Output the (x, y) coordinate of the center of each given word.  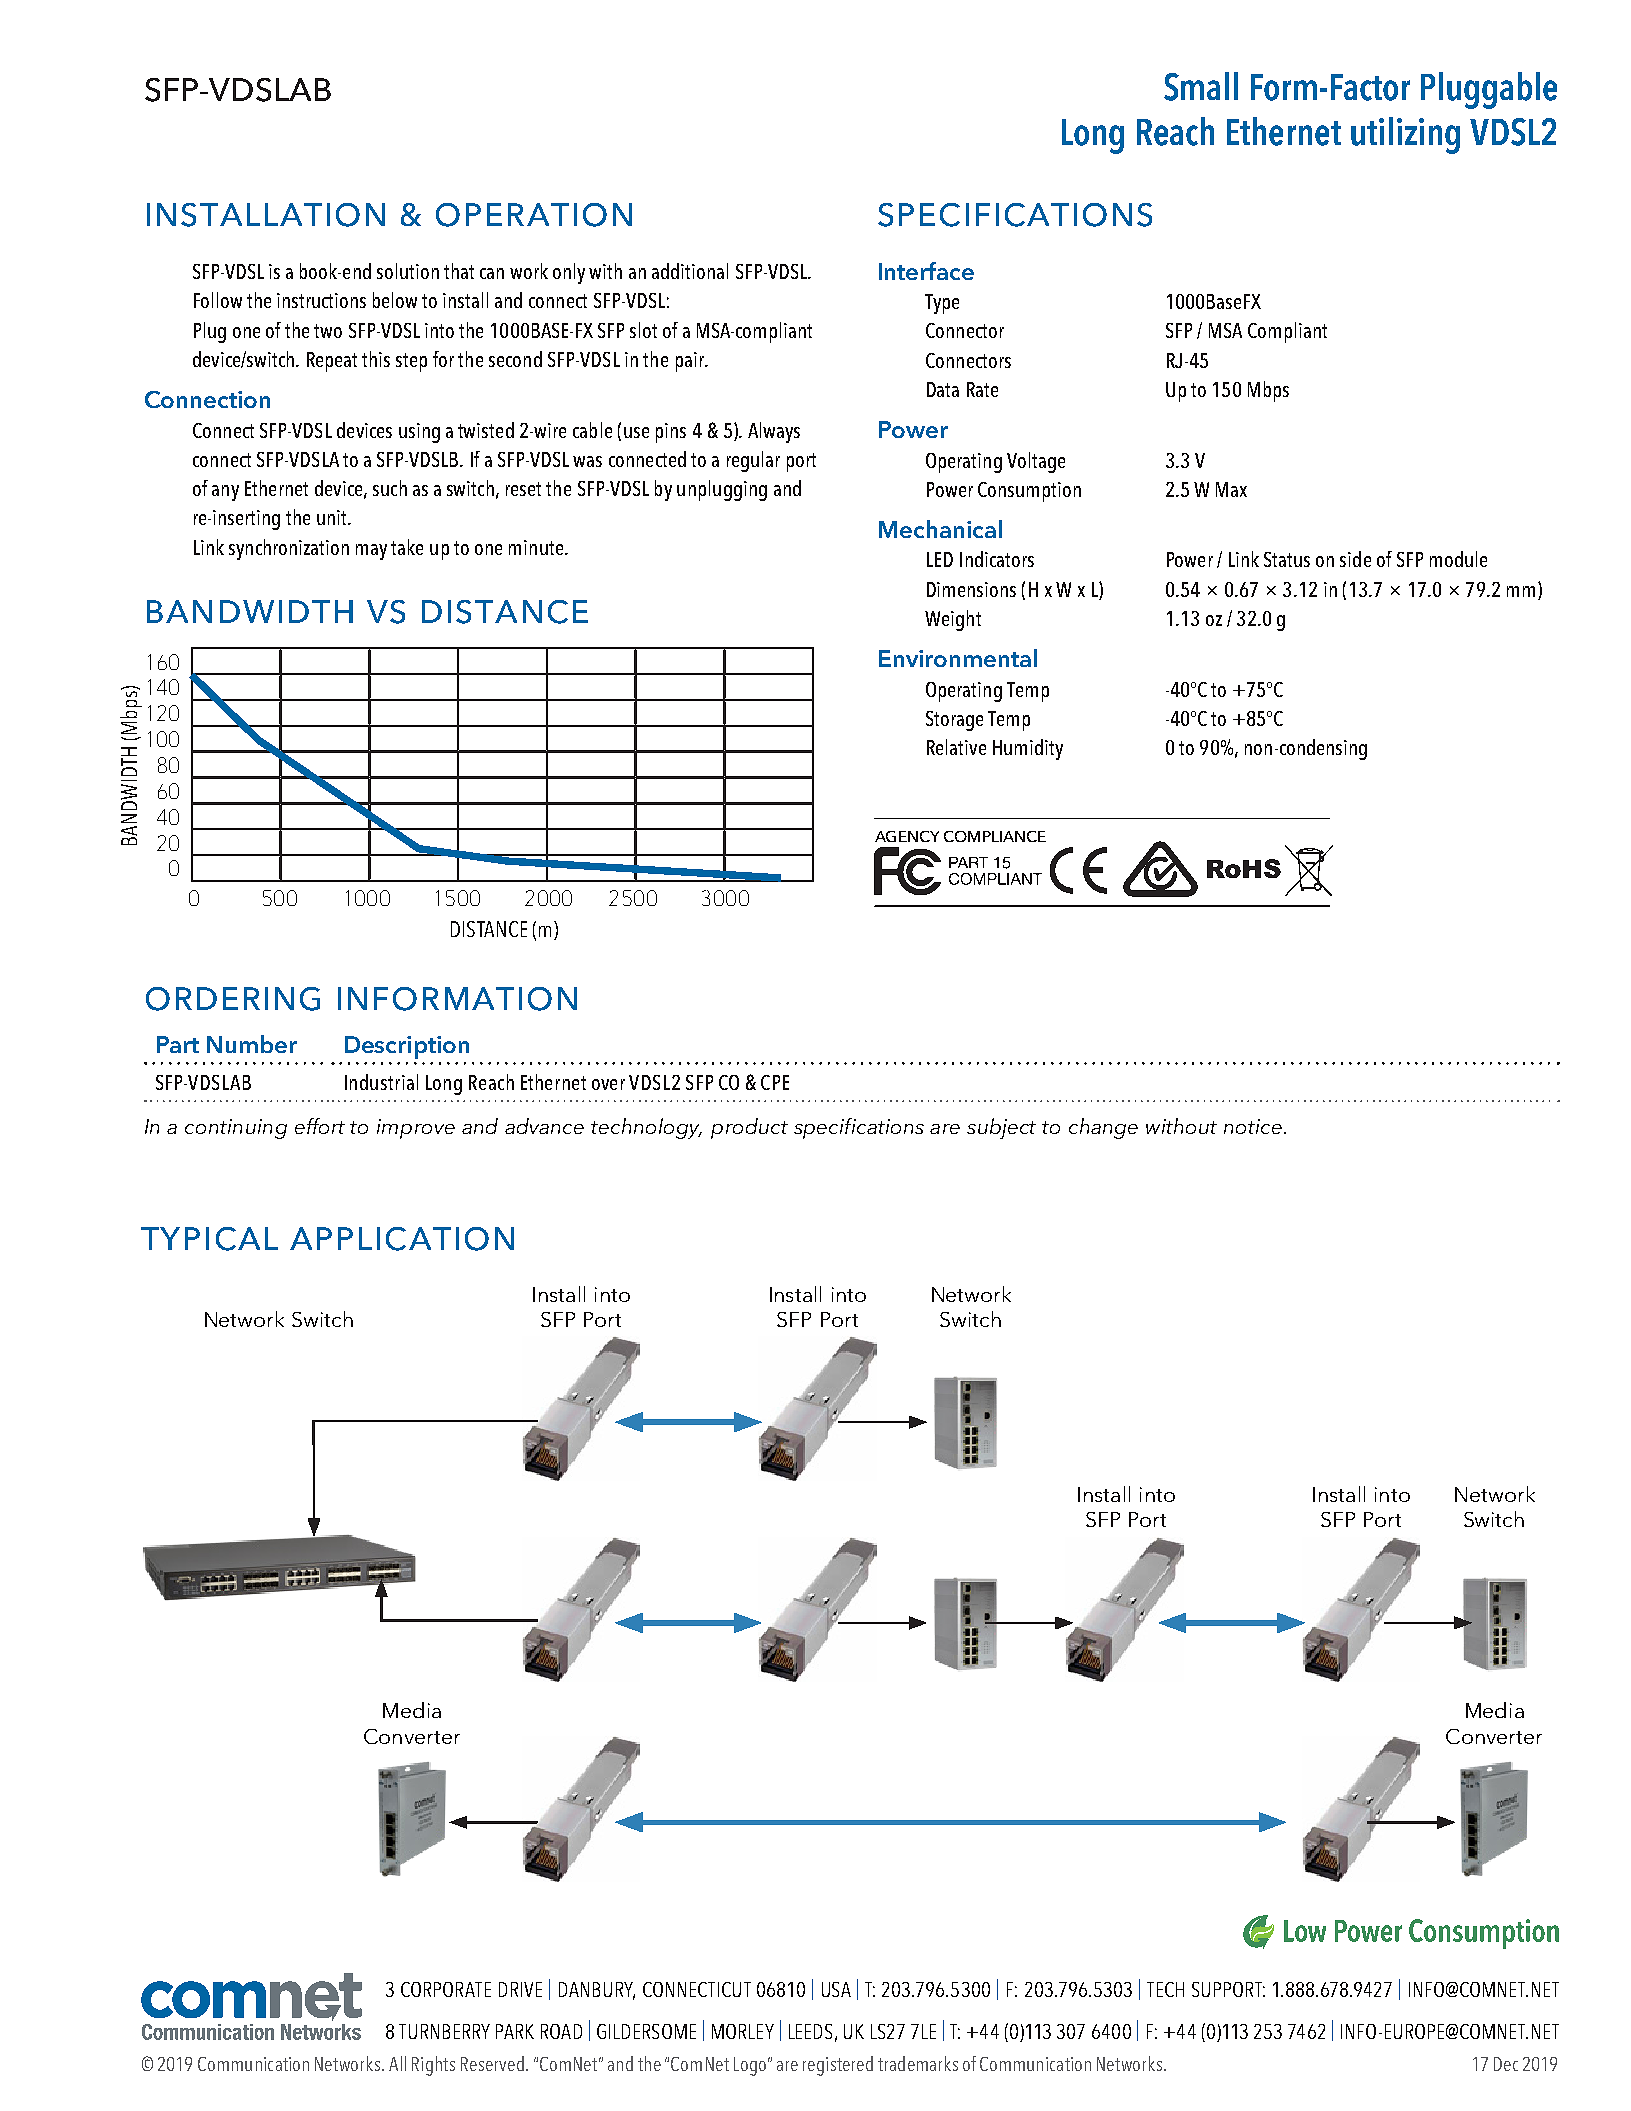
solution (408, 271)
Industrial (381, 1082)
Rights (433, 2066)
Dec (1506, 2064)
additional (690, 271)
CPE (775, 1082)
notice (1253, 1126)
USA (836, 1989)
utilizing (1405, 135)
